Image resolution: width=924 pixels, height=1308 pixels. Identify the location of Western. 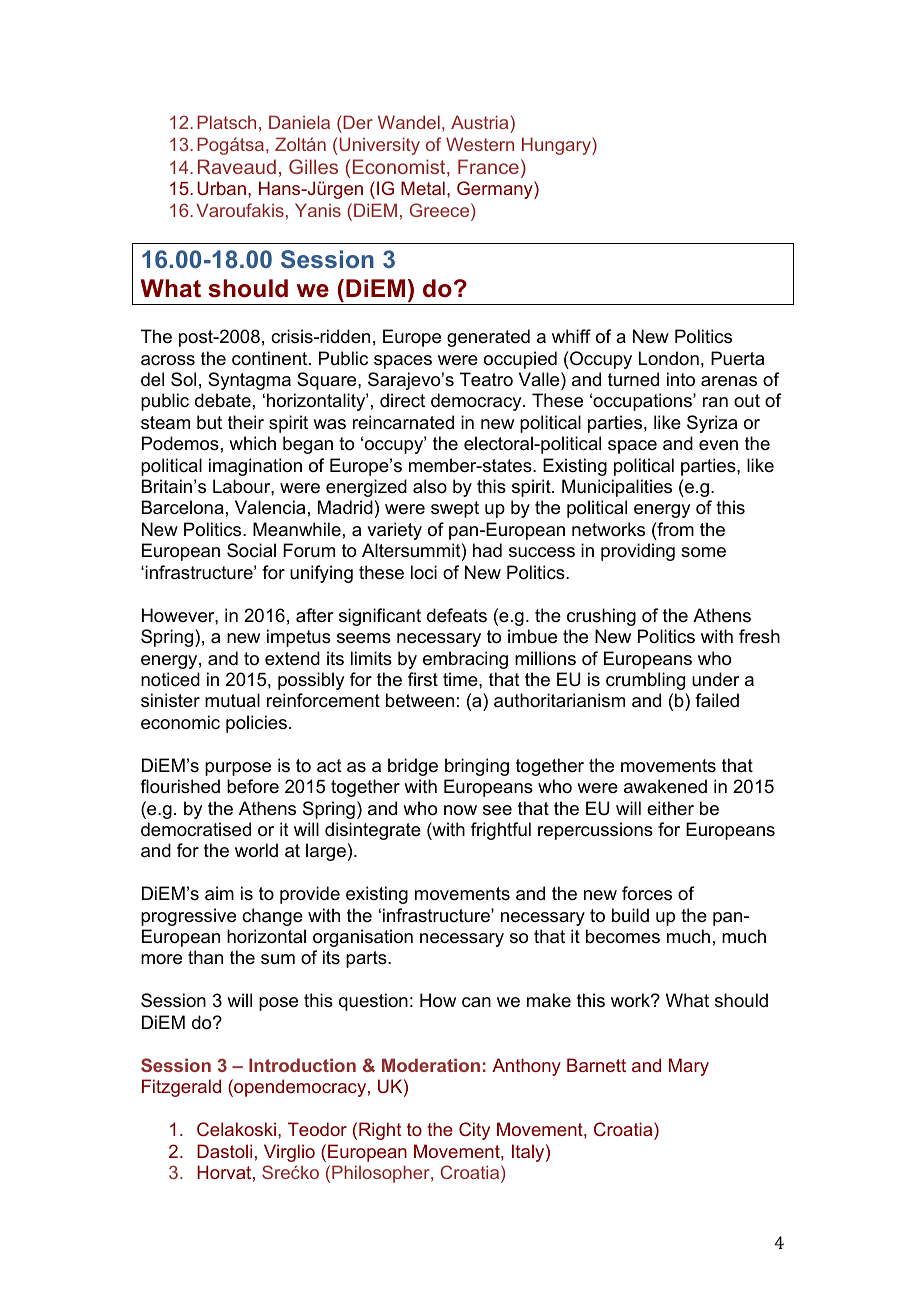
(480, 144).
